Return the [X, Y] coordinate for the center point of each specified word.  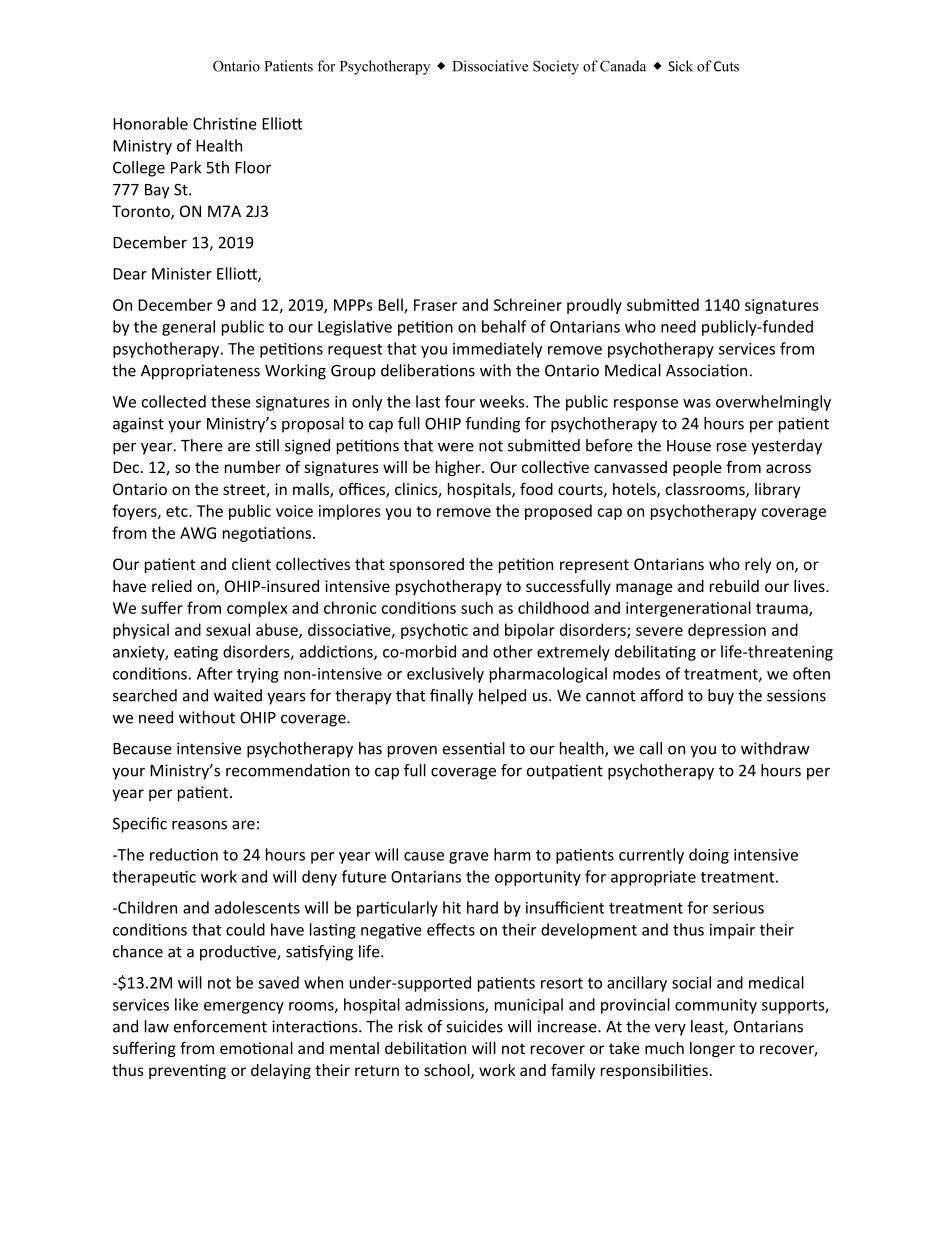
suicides [474, 1026]
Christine [225, 123]
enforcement [220, 1026]
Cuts [726, 66]
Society [556, 67]
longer [712, 1049]
